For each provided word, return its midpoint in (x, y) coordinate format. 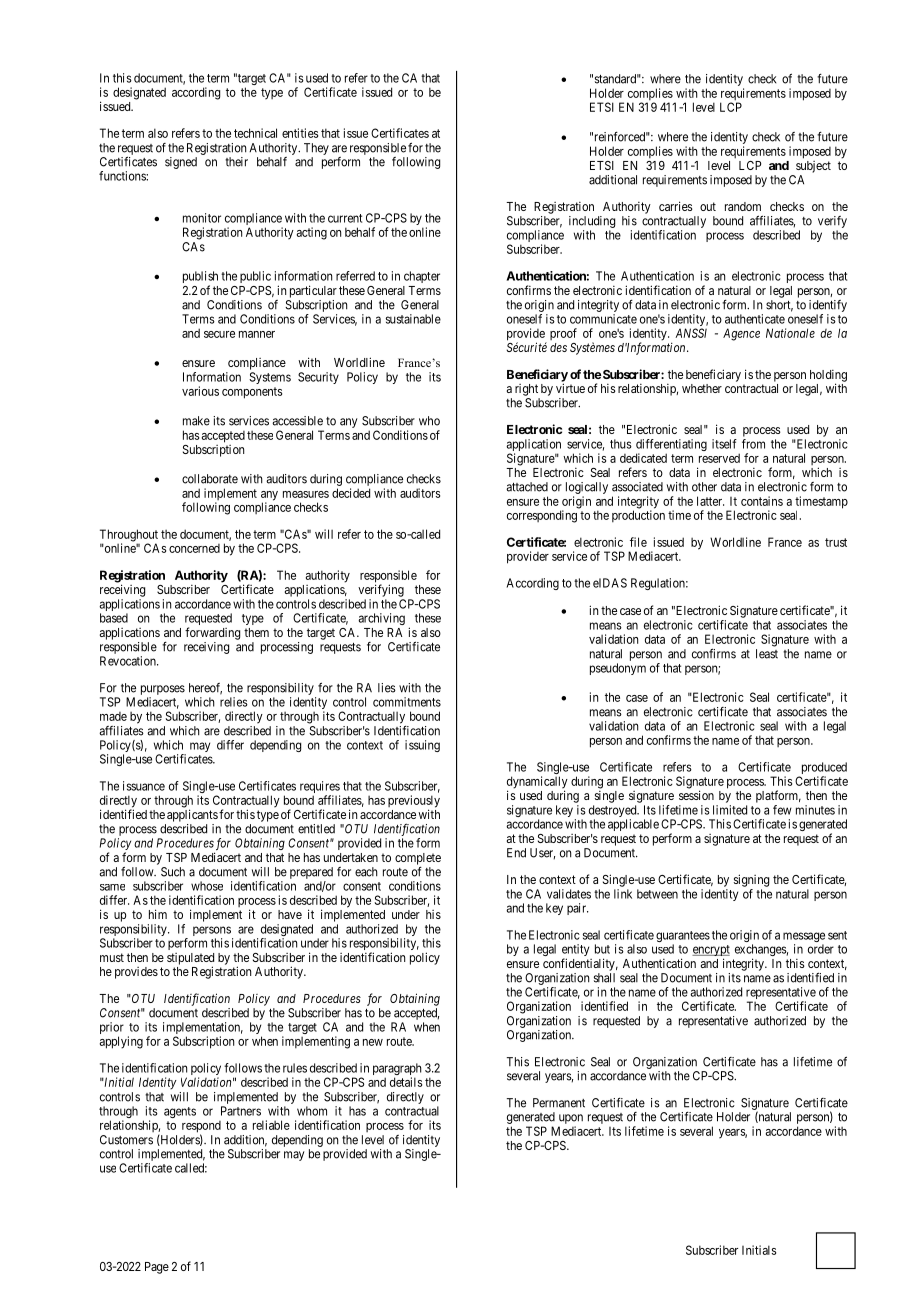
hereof (205, 689)
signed (181, 163)
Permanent (559, 1103)
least (767, 654)
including (592, 222)
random (743, 206)
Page (157, 1268)
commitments (407, 702)
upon (570, 1120)
